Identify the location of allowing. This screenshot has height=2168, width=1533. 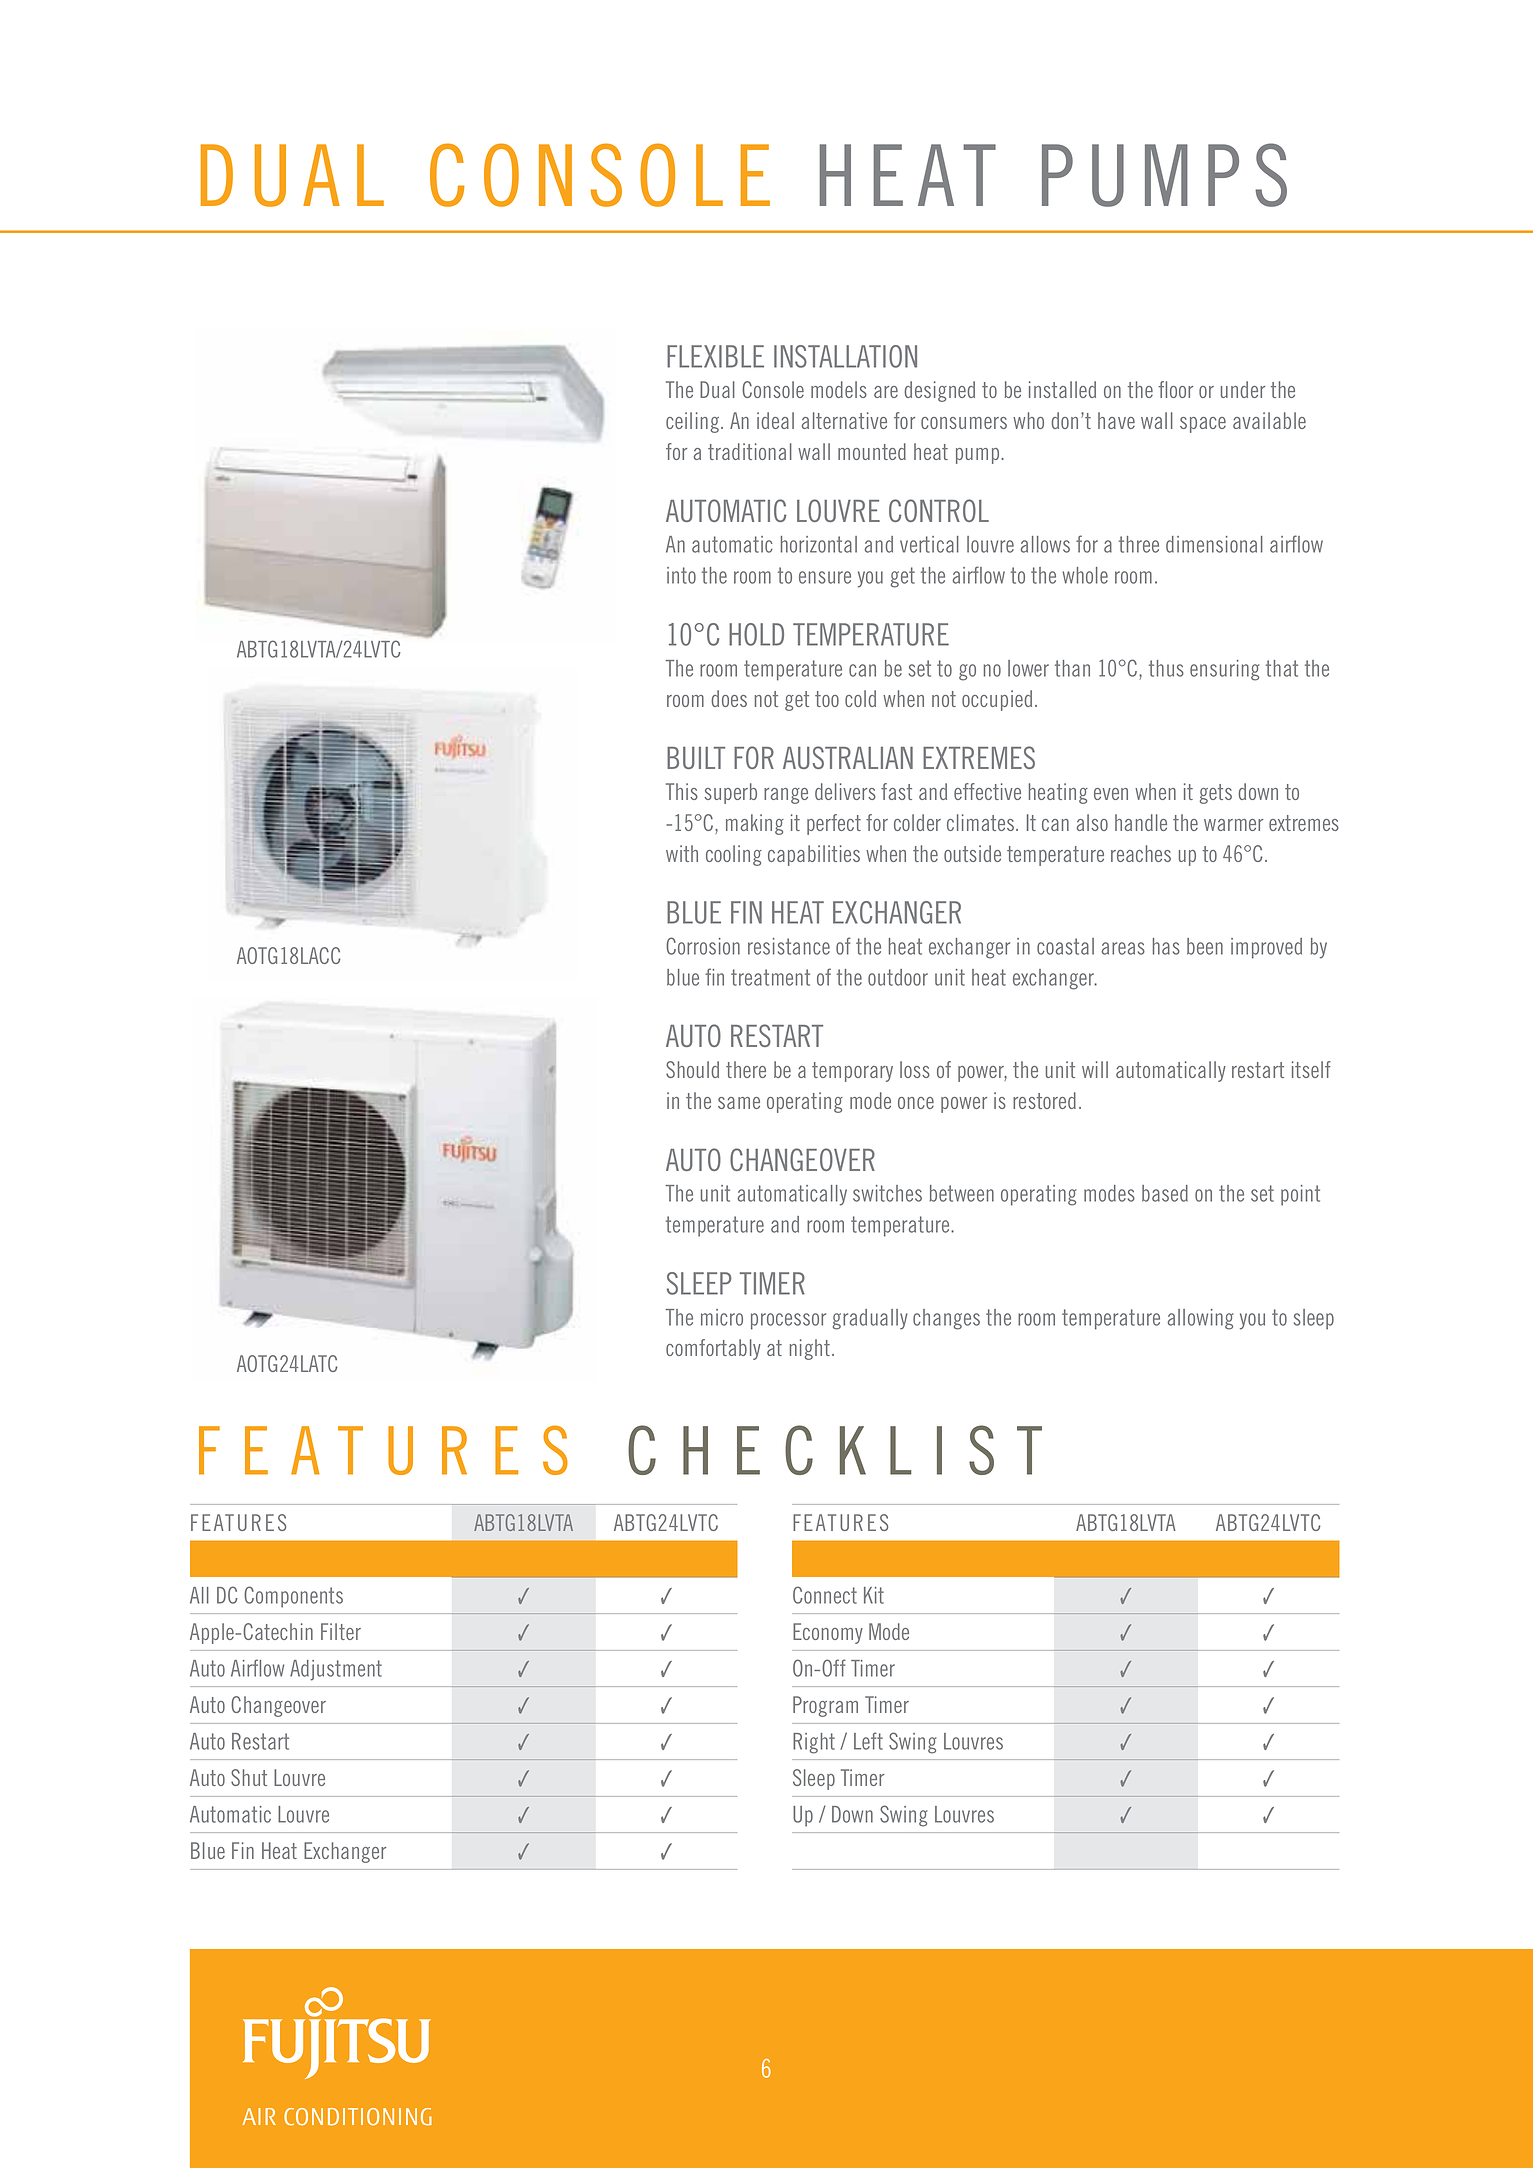
(1200, 1319).
